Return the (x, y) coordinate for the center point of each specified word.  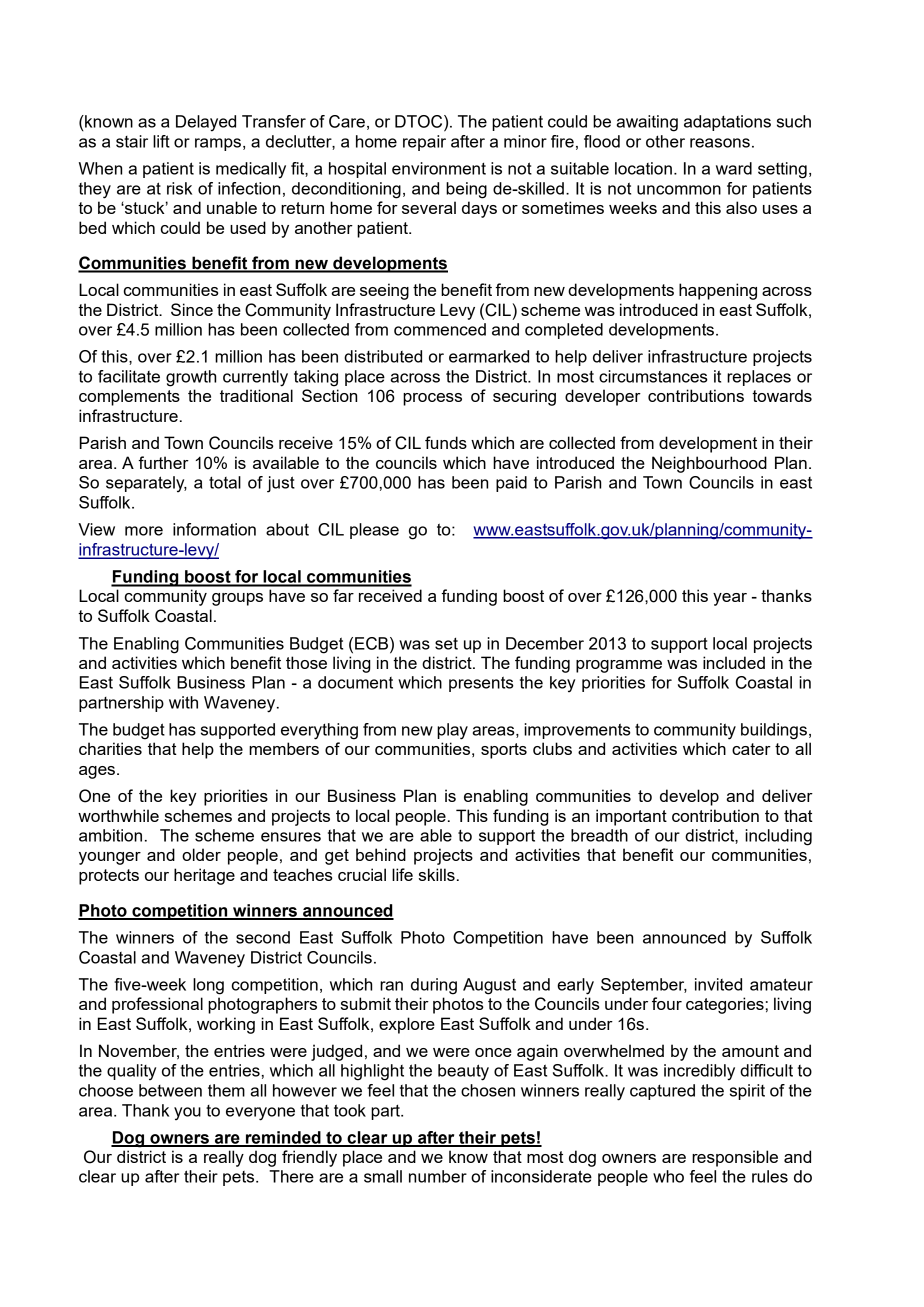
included (734, 662)
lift (161, 141)
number (438, 1176)
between (170, 1090)
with (183, 702)
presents (481, 684)
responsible (735, 1158)
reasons (720, 143)
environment (439, 168)
